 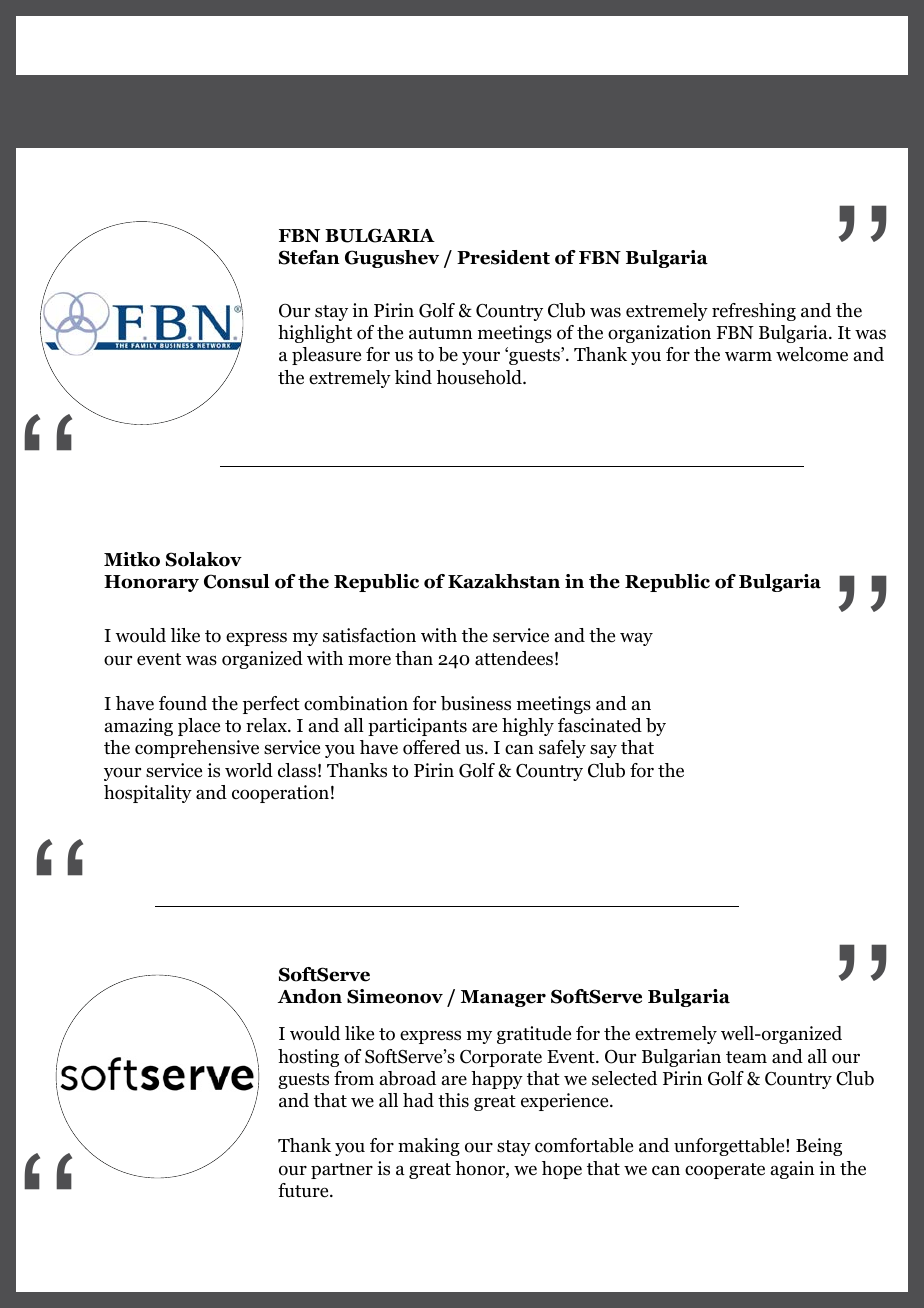 I want to click on fascinated, so click(x=600, y=725).
